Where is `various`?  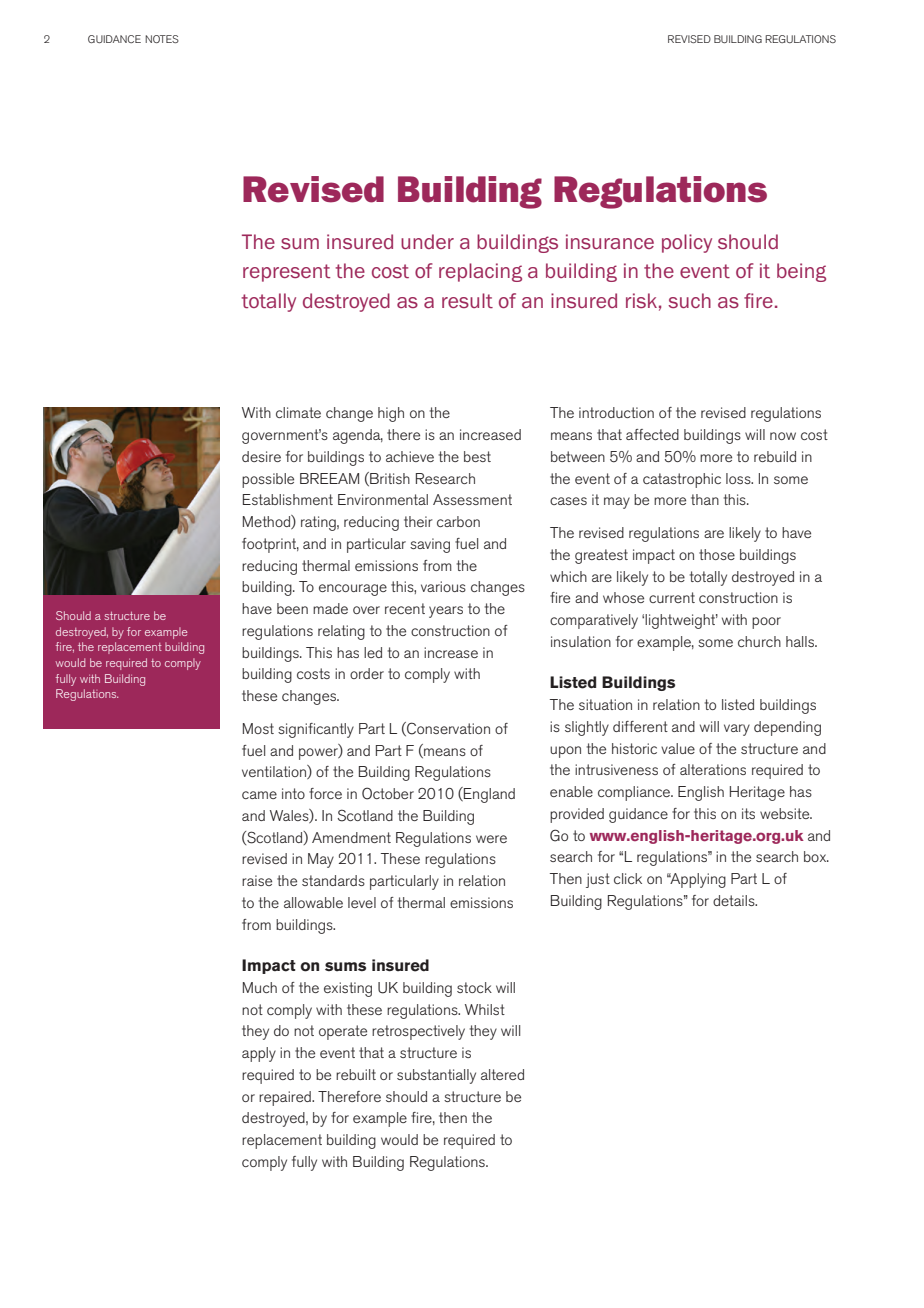
various is located at coordinates (443, 586).
